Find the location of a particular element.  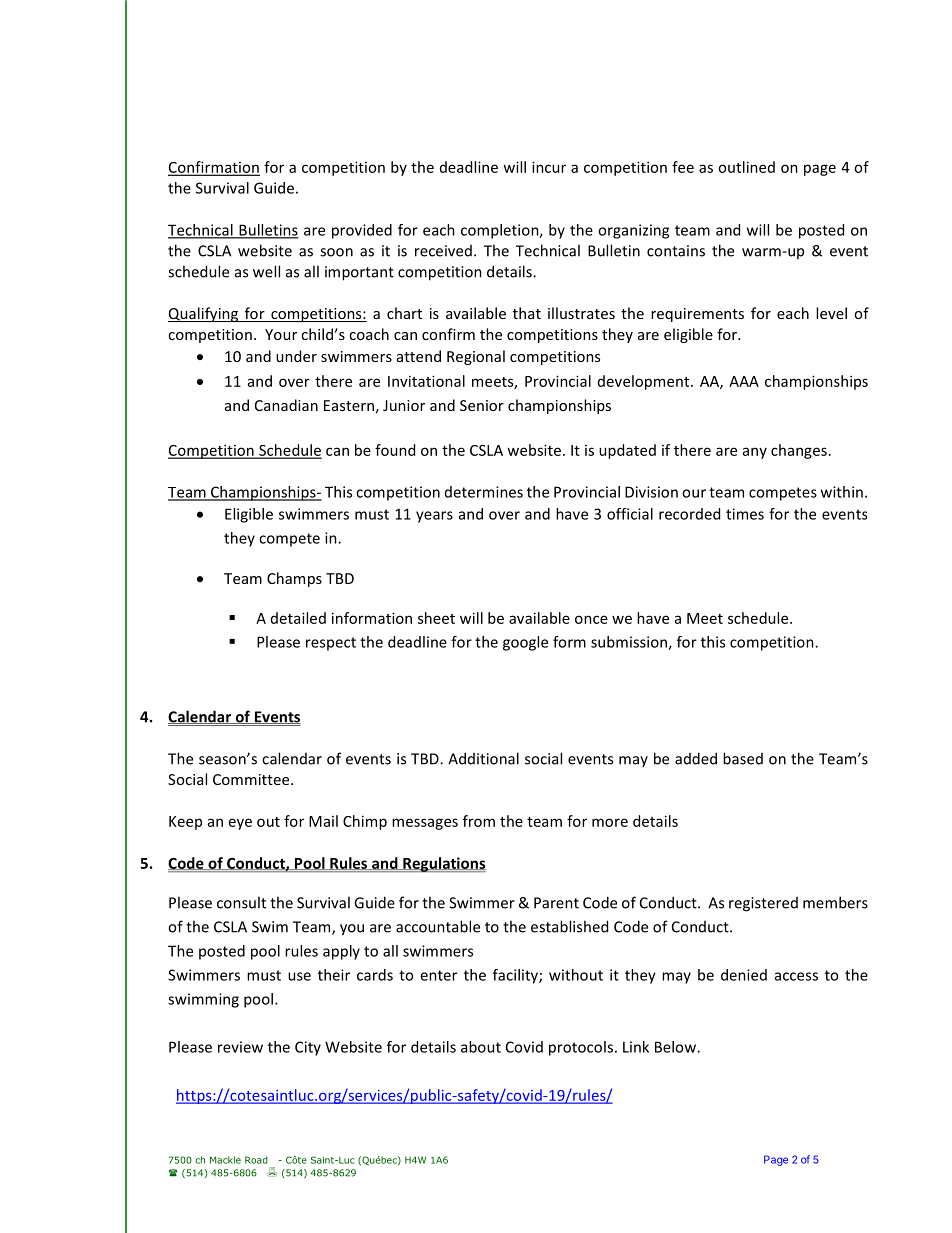

about is located at coordinates (481, 1047).
